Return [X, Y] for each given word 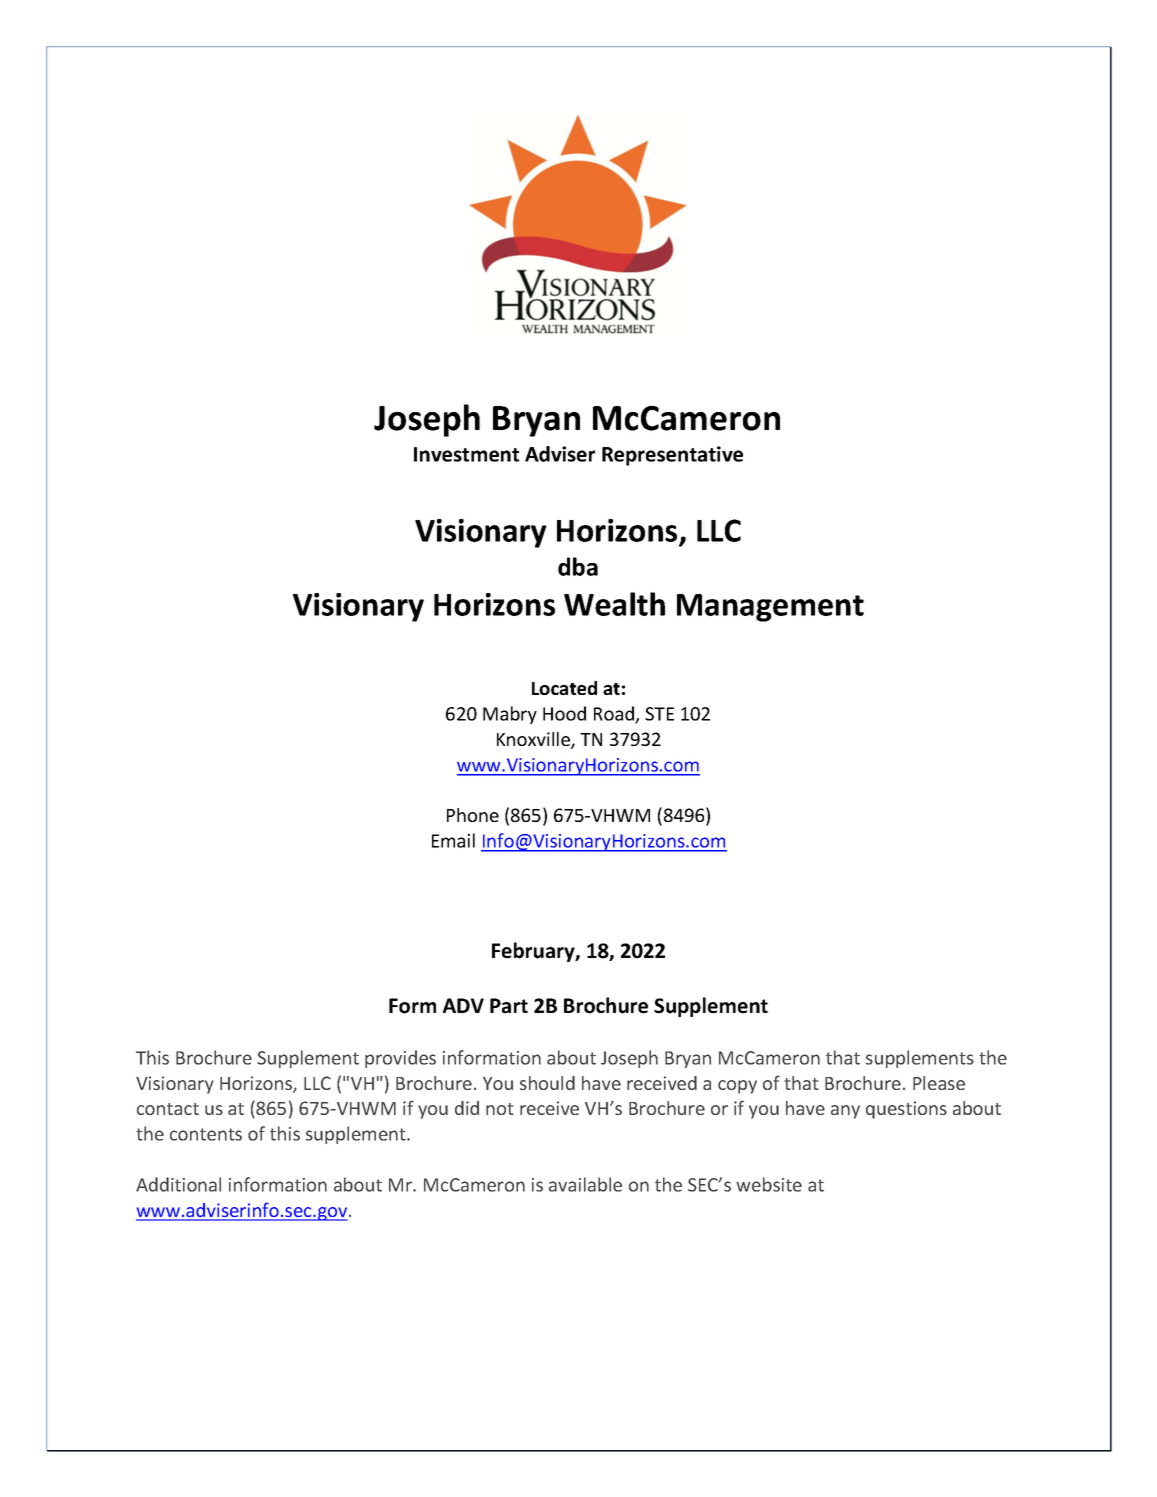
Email [453, 840]
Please [939, 1083]
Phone [473, 815]
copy [737, 1087]
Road [615, 714]
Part [509, 1006]
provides [400, 1059]
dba [578, 566]
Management [770, 608]
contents [206, 1134]
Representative [672, 456]
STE [659, 714]
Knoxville [534, 740]
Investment [466, 454]
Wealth [614, 604]
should [547, 1083]
